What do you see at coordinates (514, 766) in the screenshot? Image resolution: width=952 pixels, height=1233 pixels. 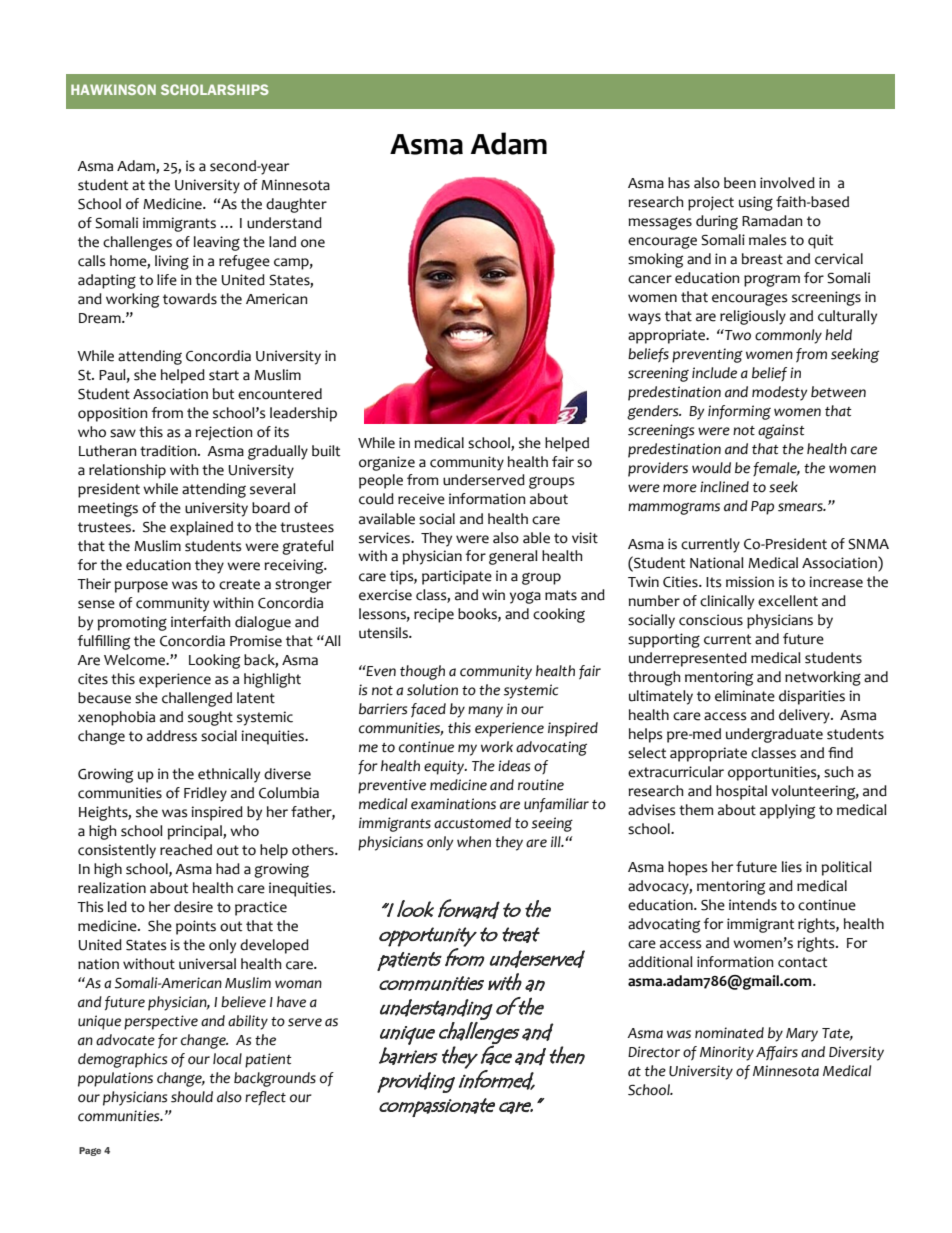 I see `ideas` at bounding box center [514, 766].
